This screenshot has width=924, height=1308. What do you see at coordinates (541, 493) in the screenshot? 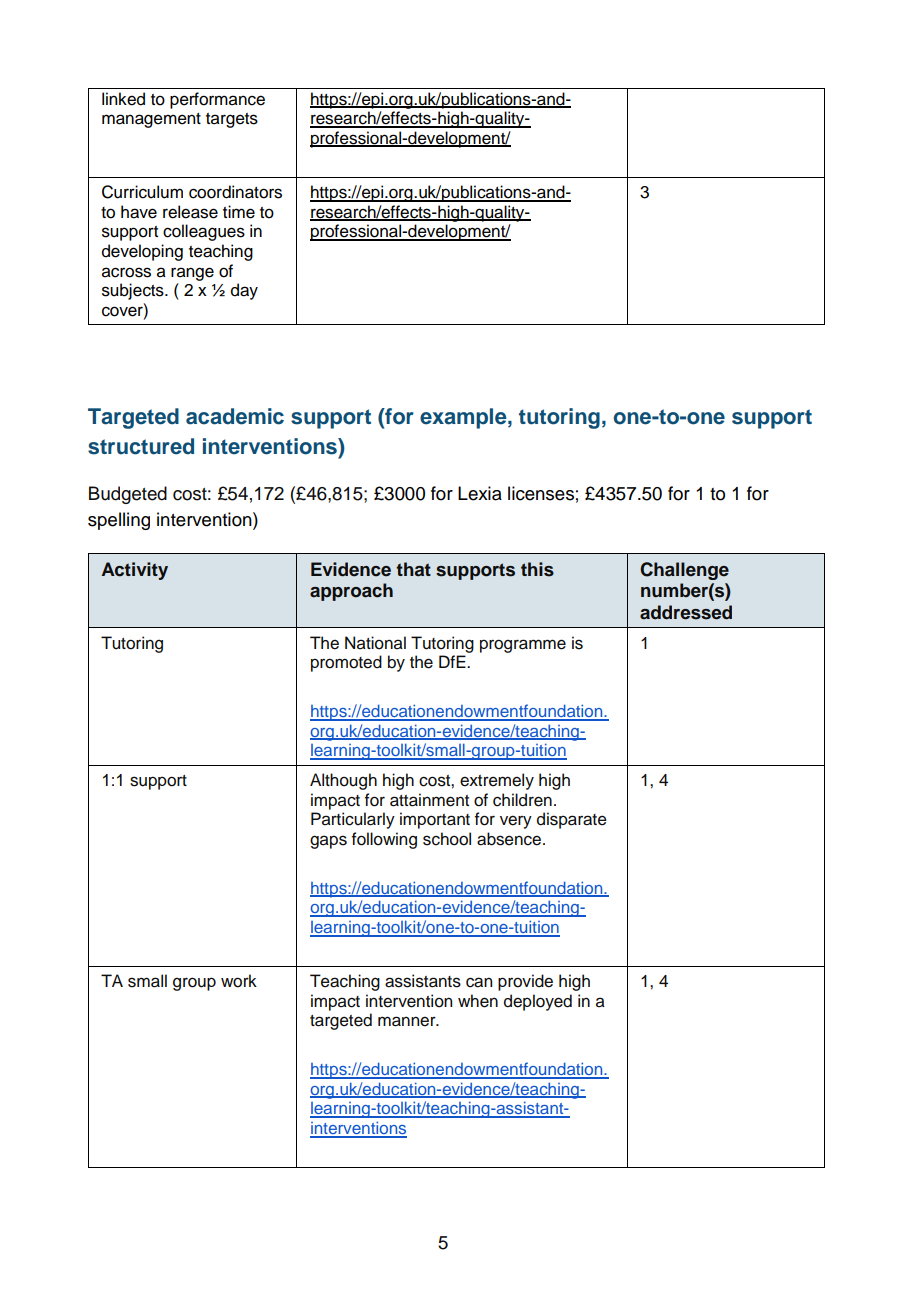
I see `licenses` at bounding box center [541, 493].
